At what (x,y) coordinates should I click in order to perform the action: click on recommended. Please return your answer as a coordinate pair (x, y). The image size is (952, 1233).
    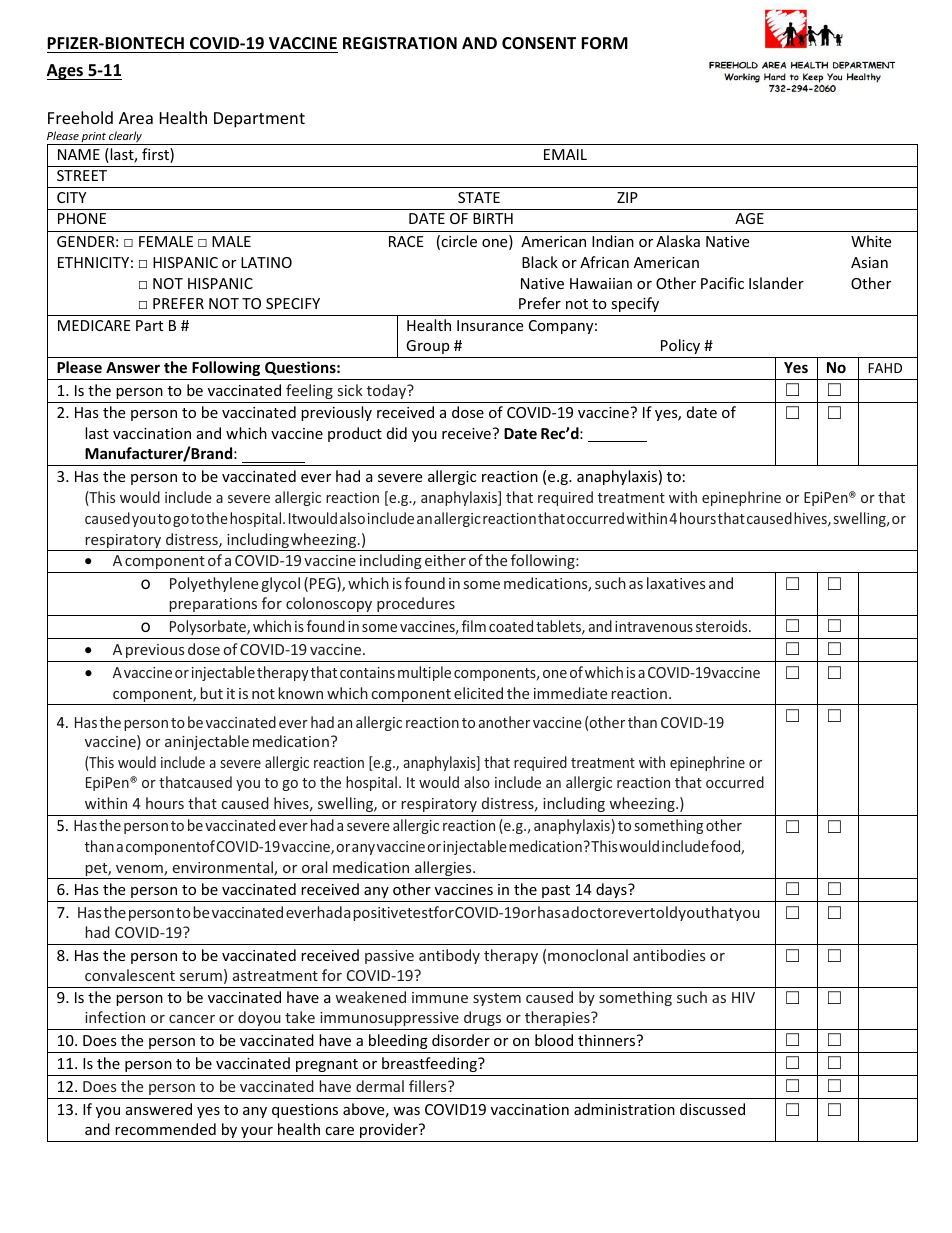
    Looking at the image, I should click on (165, 1129).
